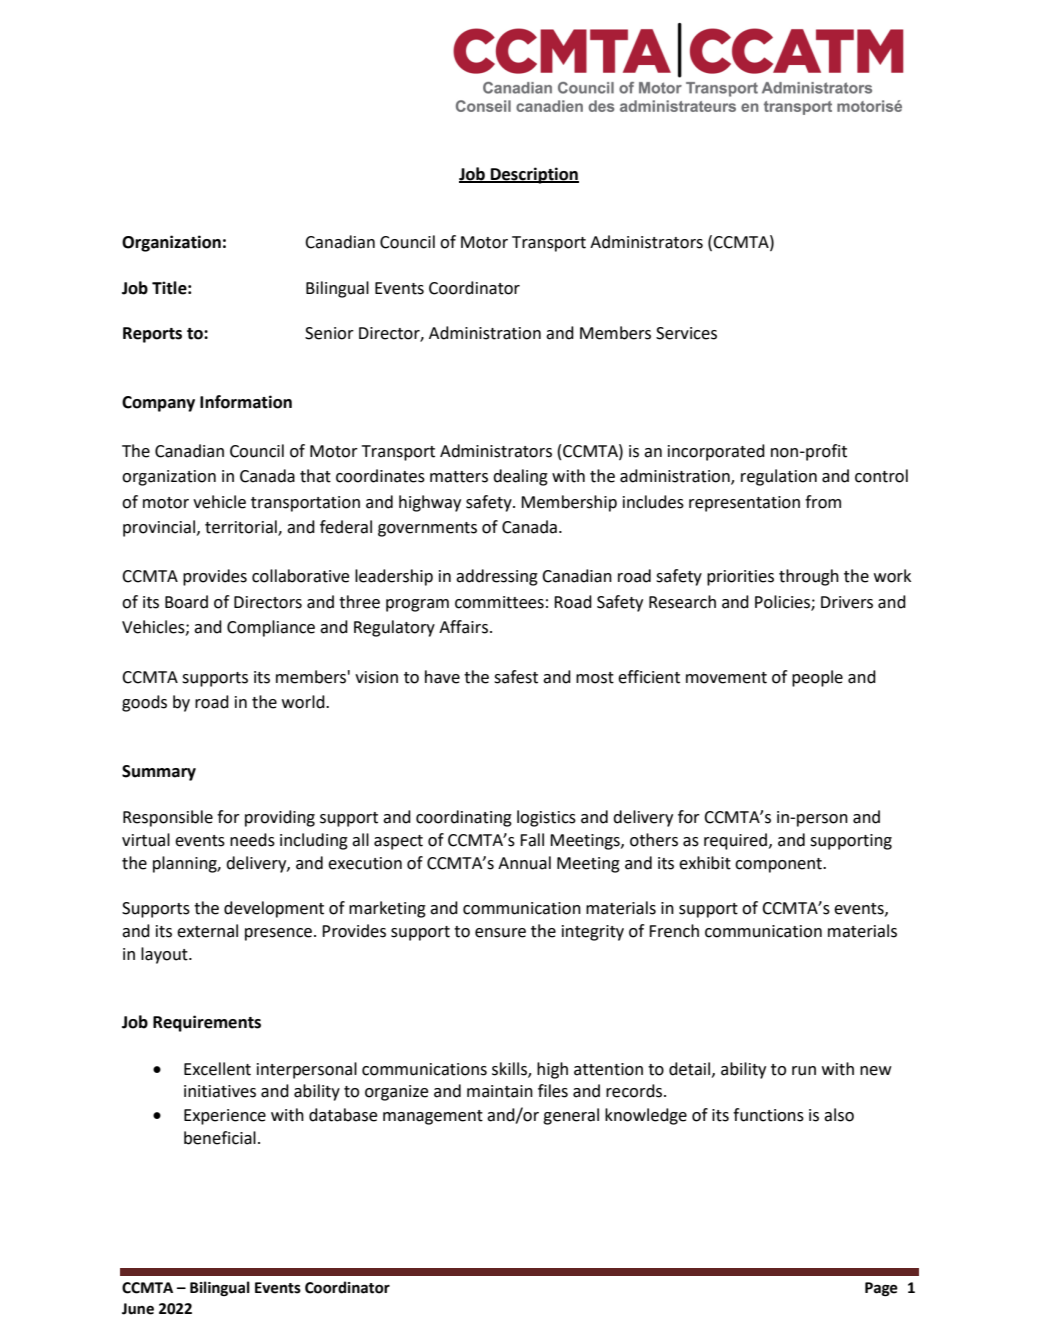  I want to click on component, so click(779, 865).
